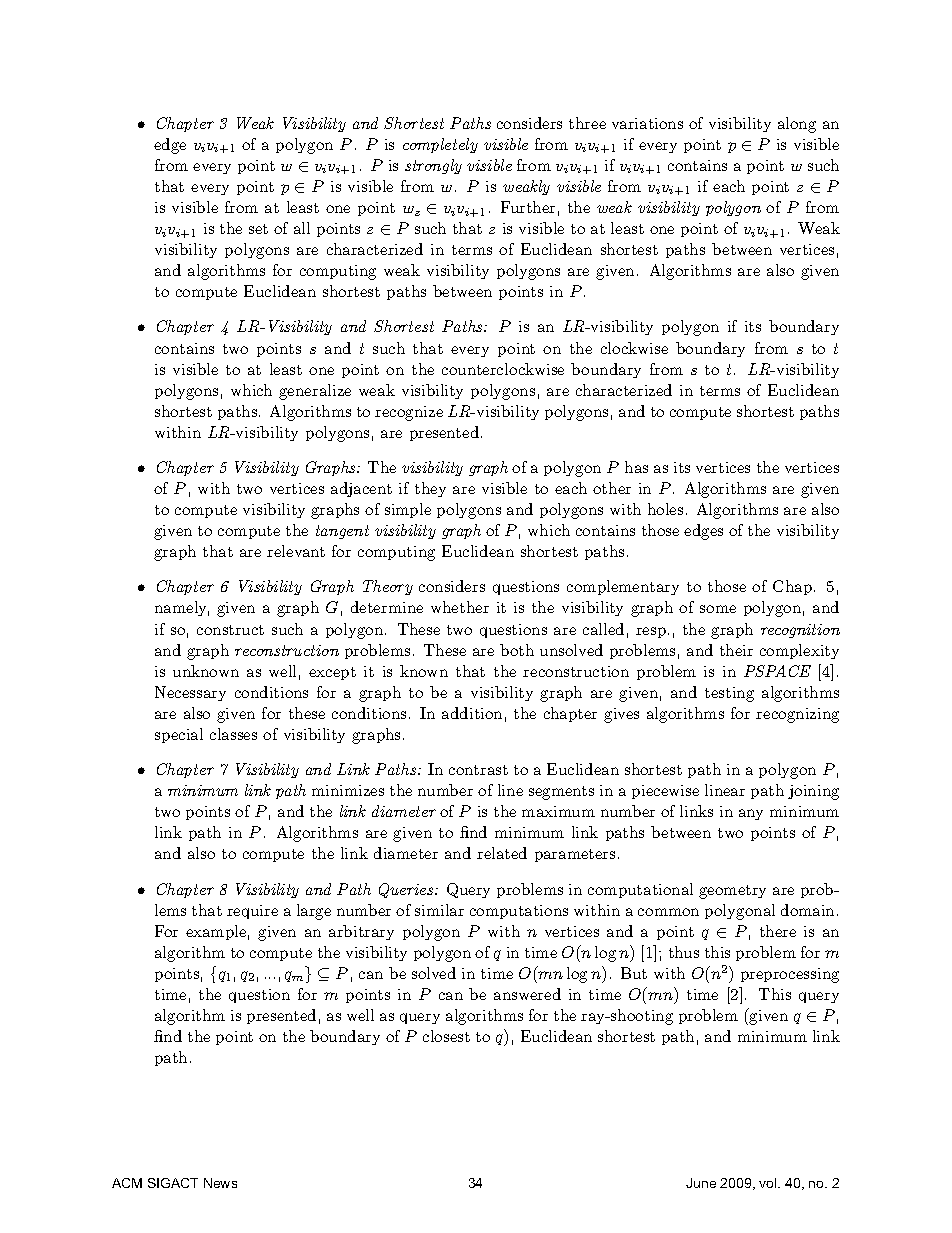 The width and height of the image is (952, 1233). I want to click on closest, so click(446, 1036).
